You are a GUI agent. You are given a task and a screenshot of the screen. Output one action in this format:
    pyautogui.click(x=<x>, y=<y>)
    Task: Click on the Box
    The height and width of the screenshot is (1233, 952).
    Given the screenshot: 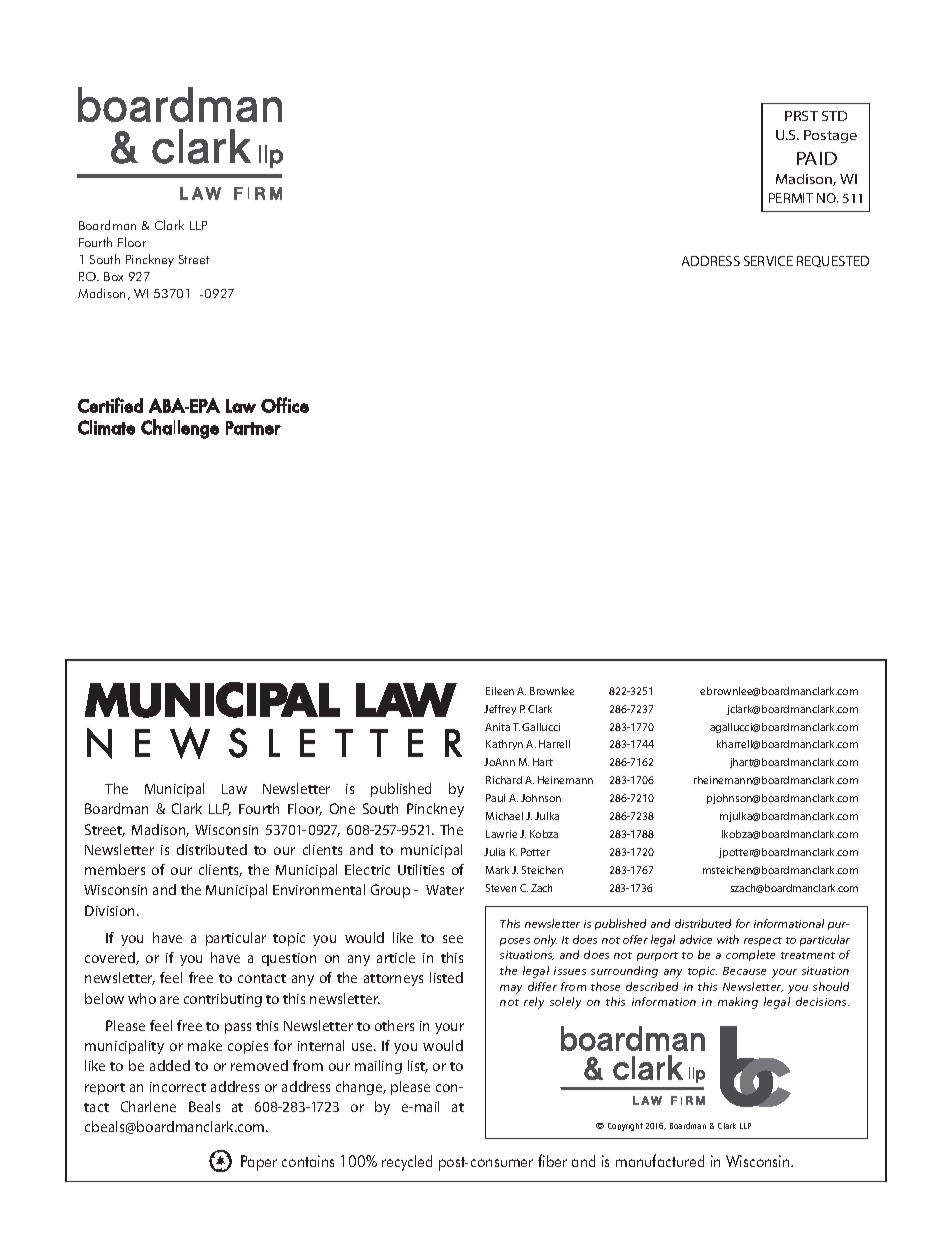 What is the action you would take?
    pyautogui.click(x=113, y=276)
